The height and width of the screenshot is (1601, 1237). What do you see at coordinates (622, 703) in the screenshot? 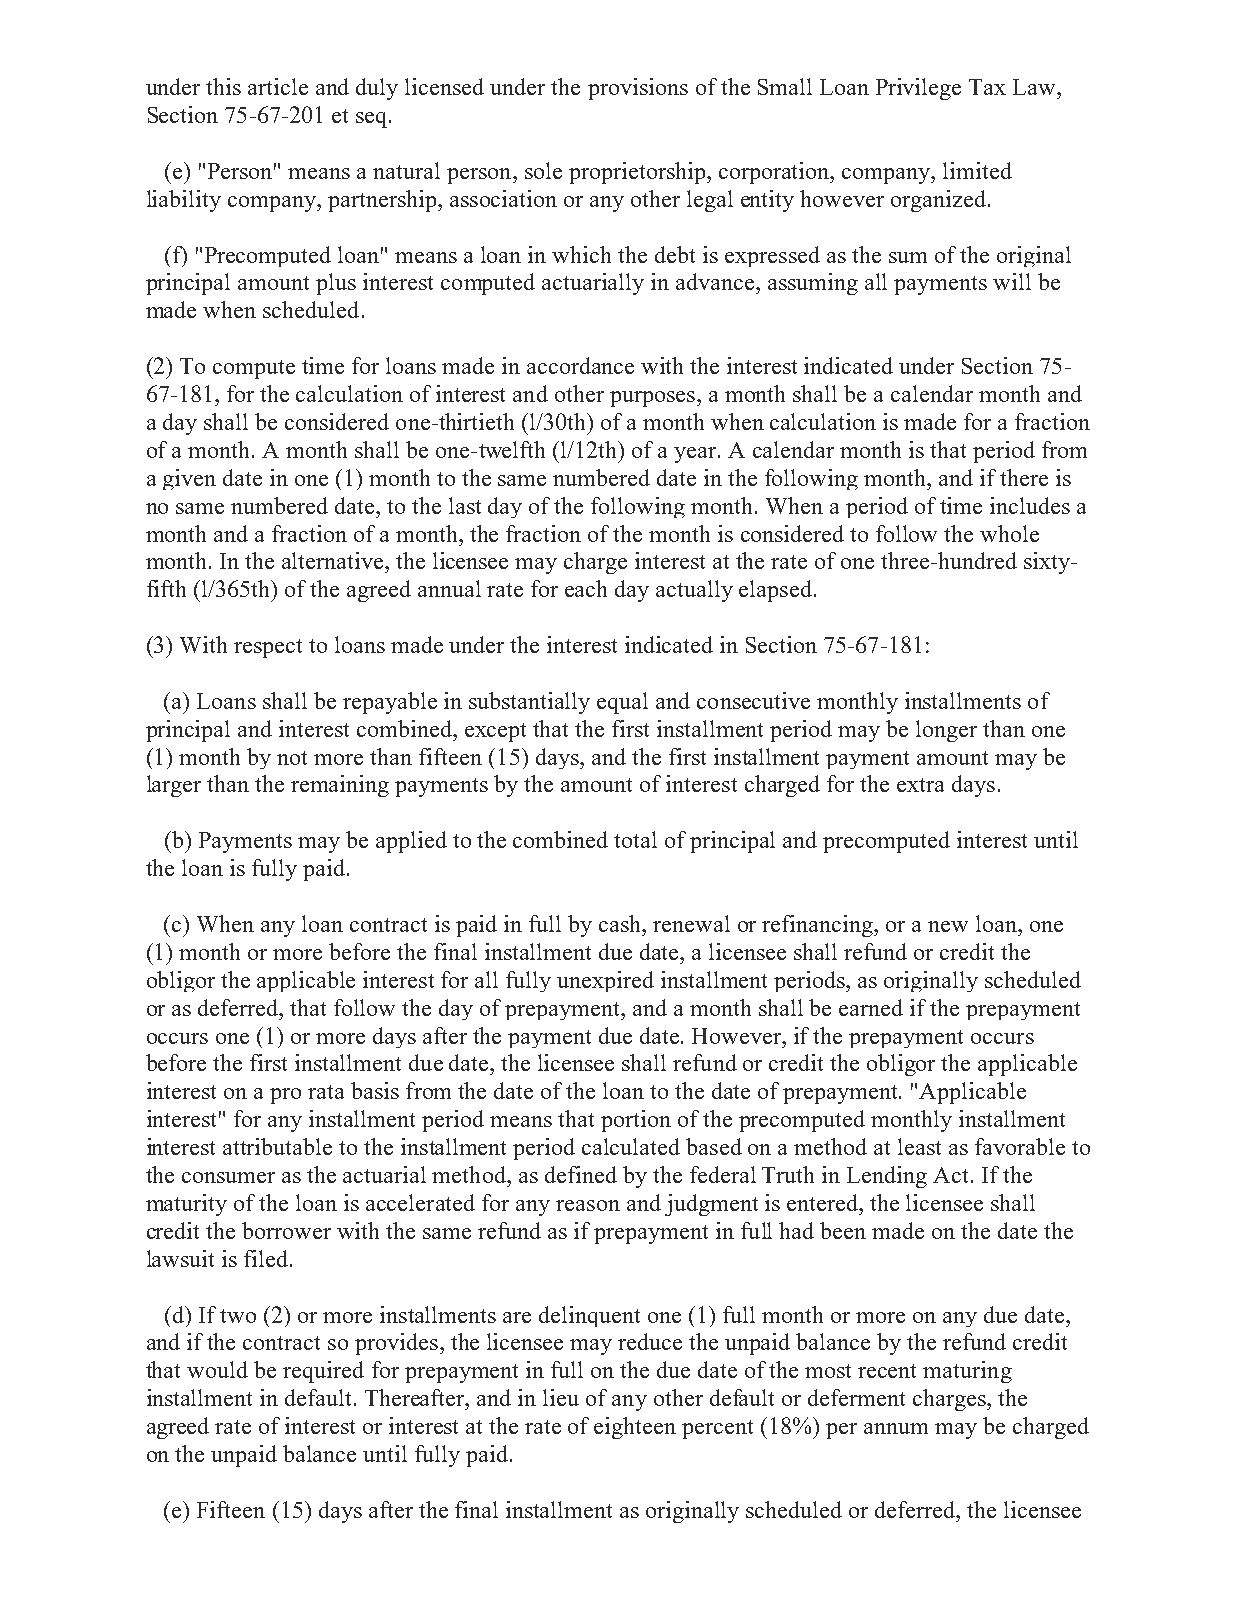
I see `equal` at bounding box center [622, 703].
